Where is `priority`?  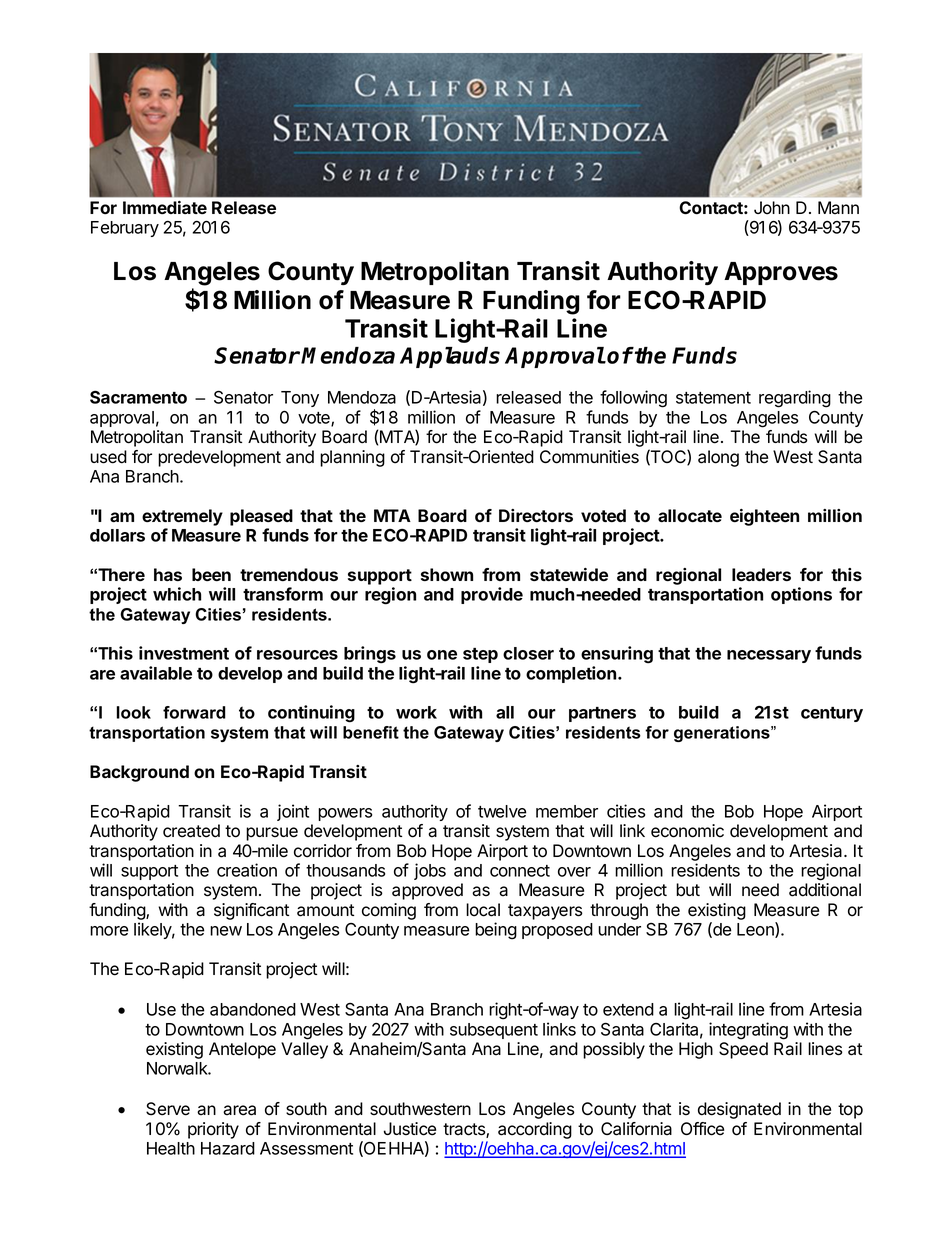
priority is located at coordinates (213, 1130).
